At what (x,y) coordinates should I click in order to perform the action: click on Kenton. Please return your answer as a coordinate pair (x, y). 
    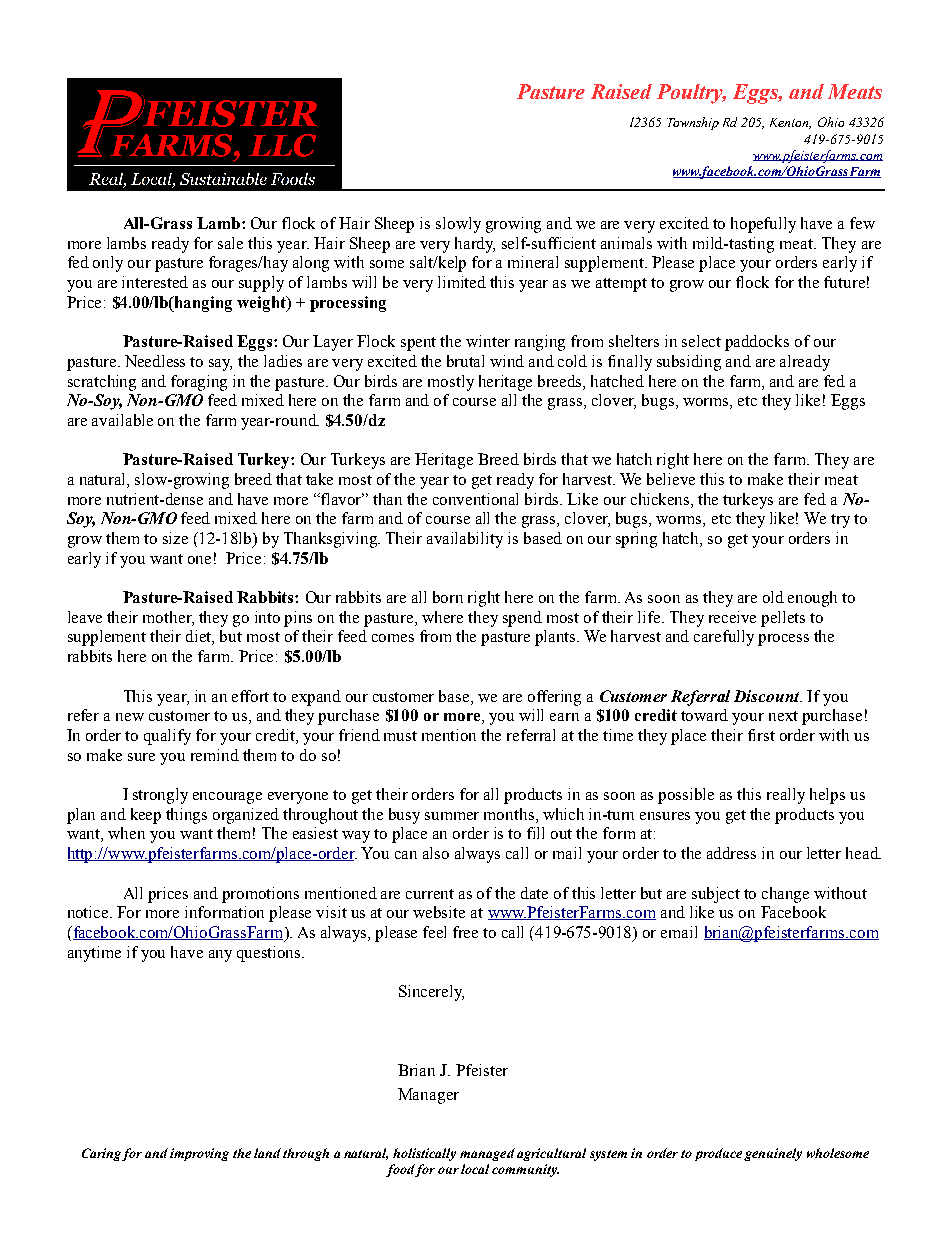
    Looking at the image, I should click on (790, 123).
